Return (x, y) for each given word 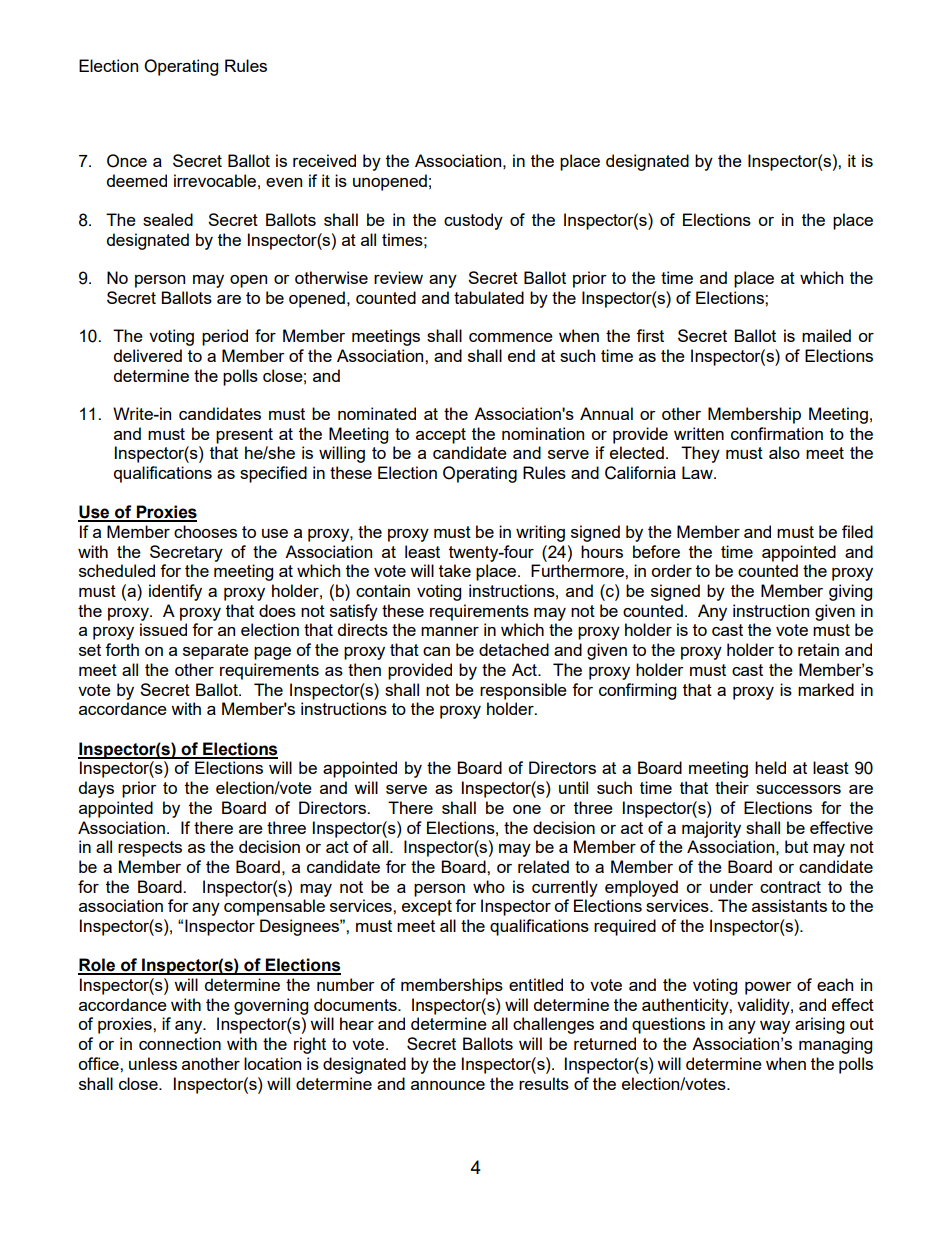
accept (441, 436)
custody (473, 221)
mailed (826, 335)
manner (450, 631)
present (244, 436)
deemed (137, 180)
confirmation (777, 433)
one (527, 809)
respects (150, 849)
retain (818, 649)
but (796, 846)
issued (163, 629)
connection (180, 1043)
